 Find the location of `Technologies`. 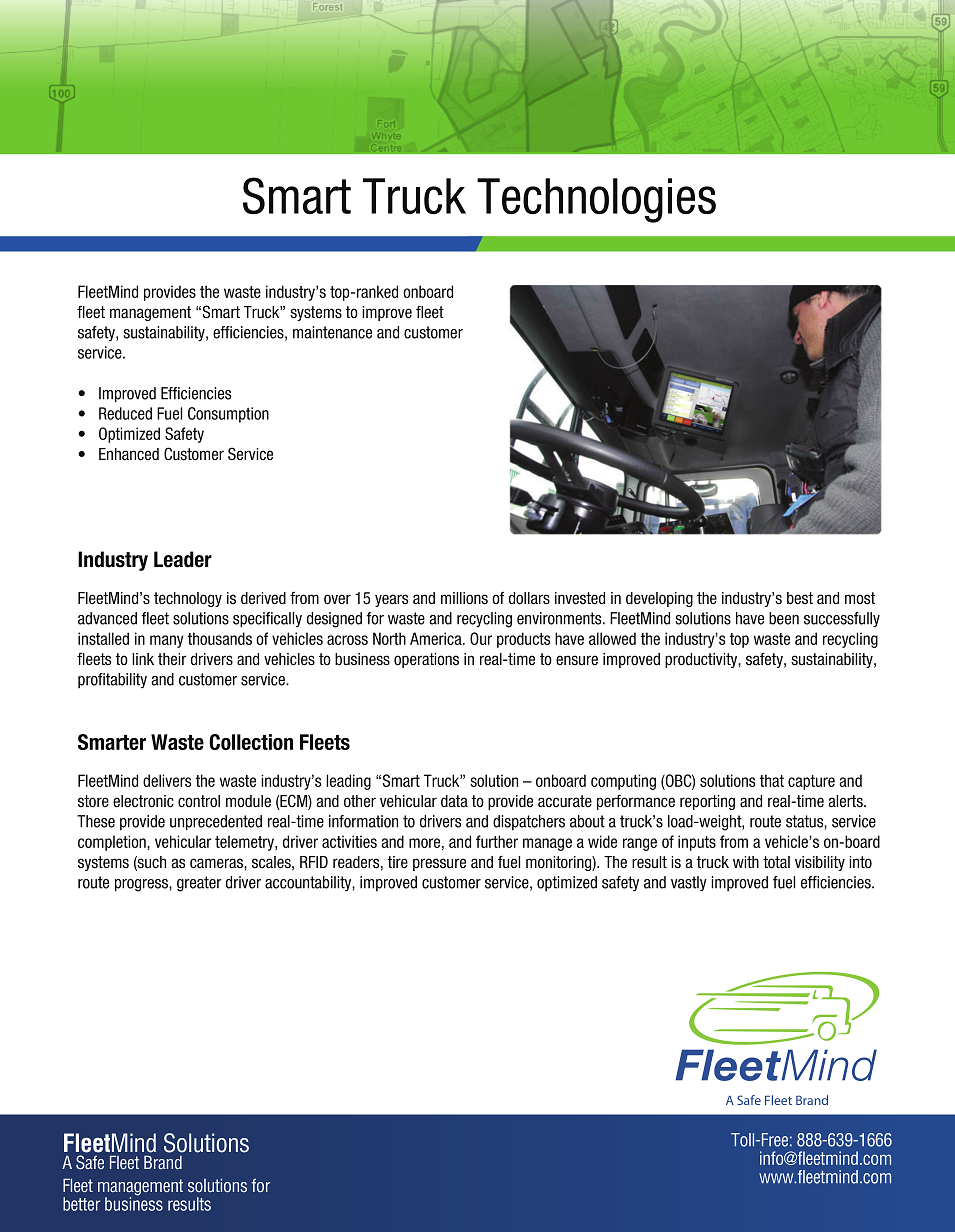

Technologies is located at coordinates (596, 200).
